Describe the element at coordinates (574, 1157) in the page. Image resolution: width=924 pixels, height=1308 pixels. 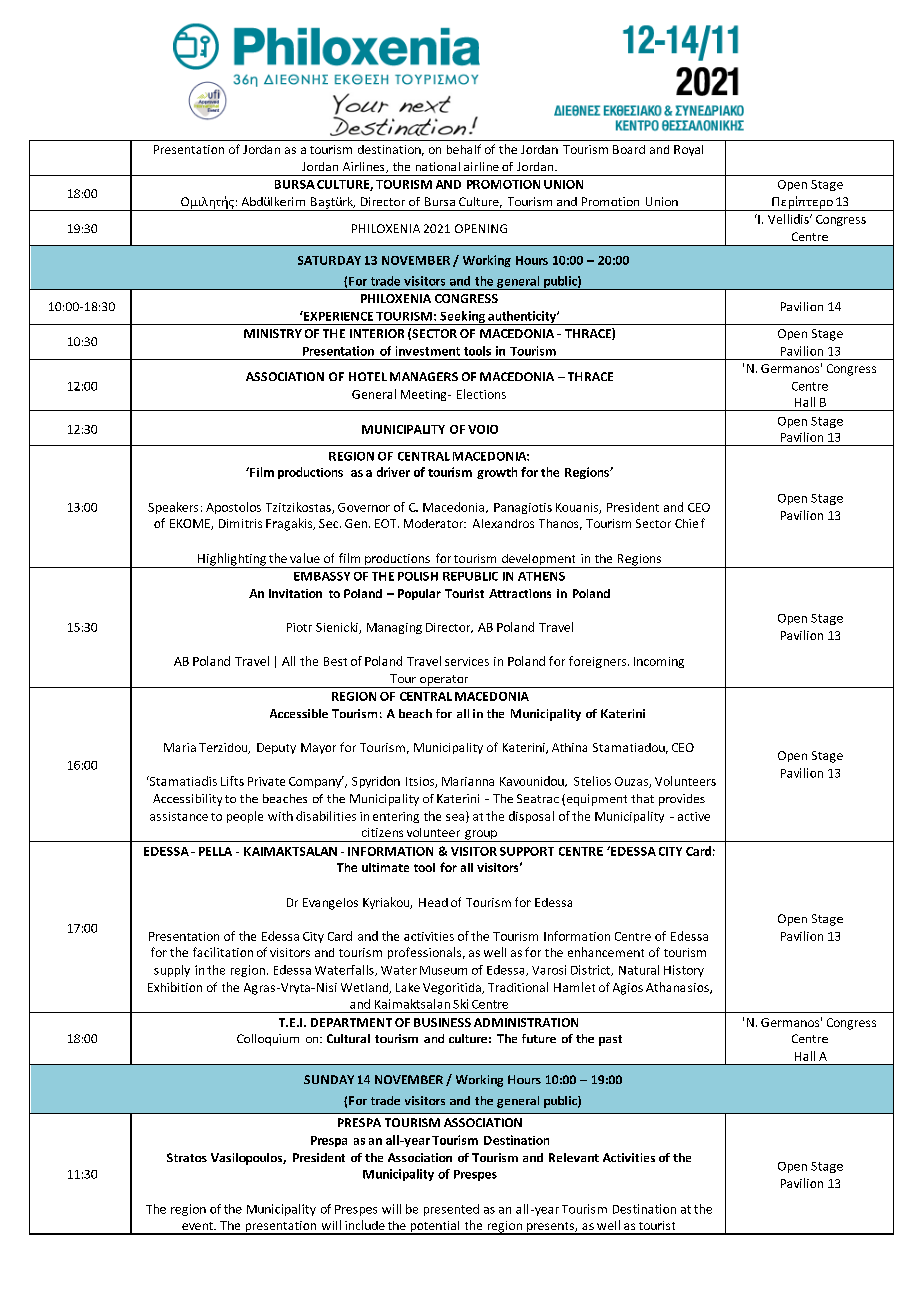
I see `Relevant` at that location.
